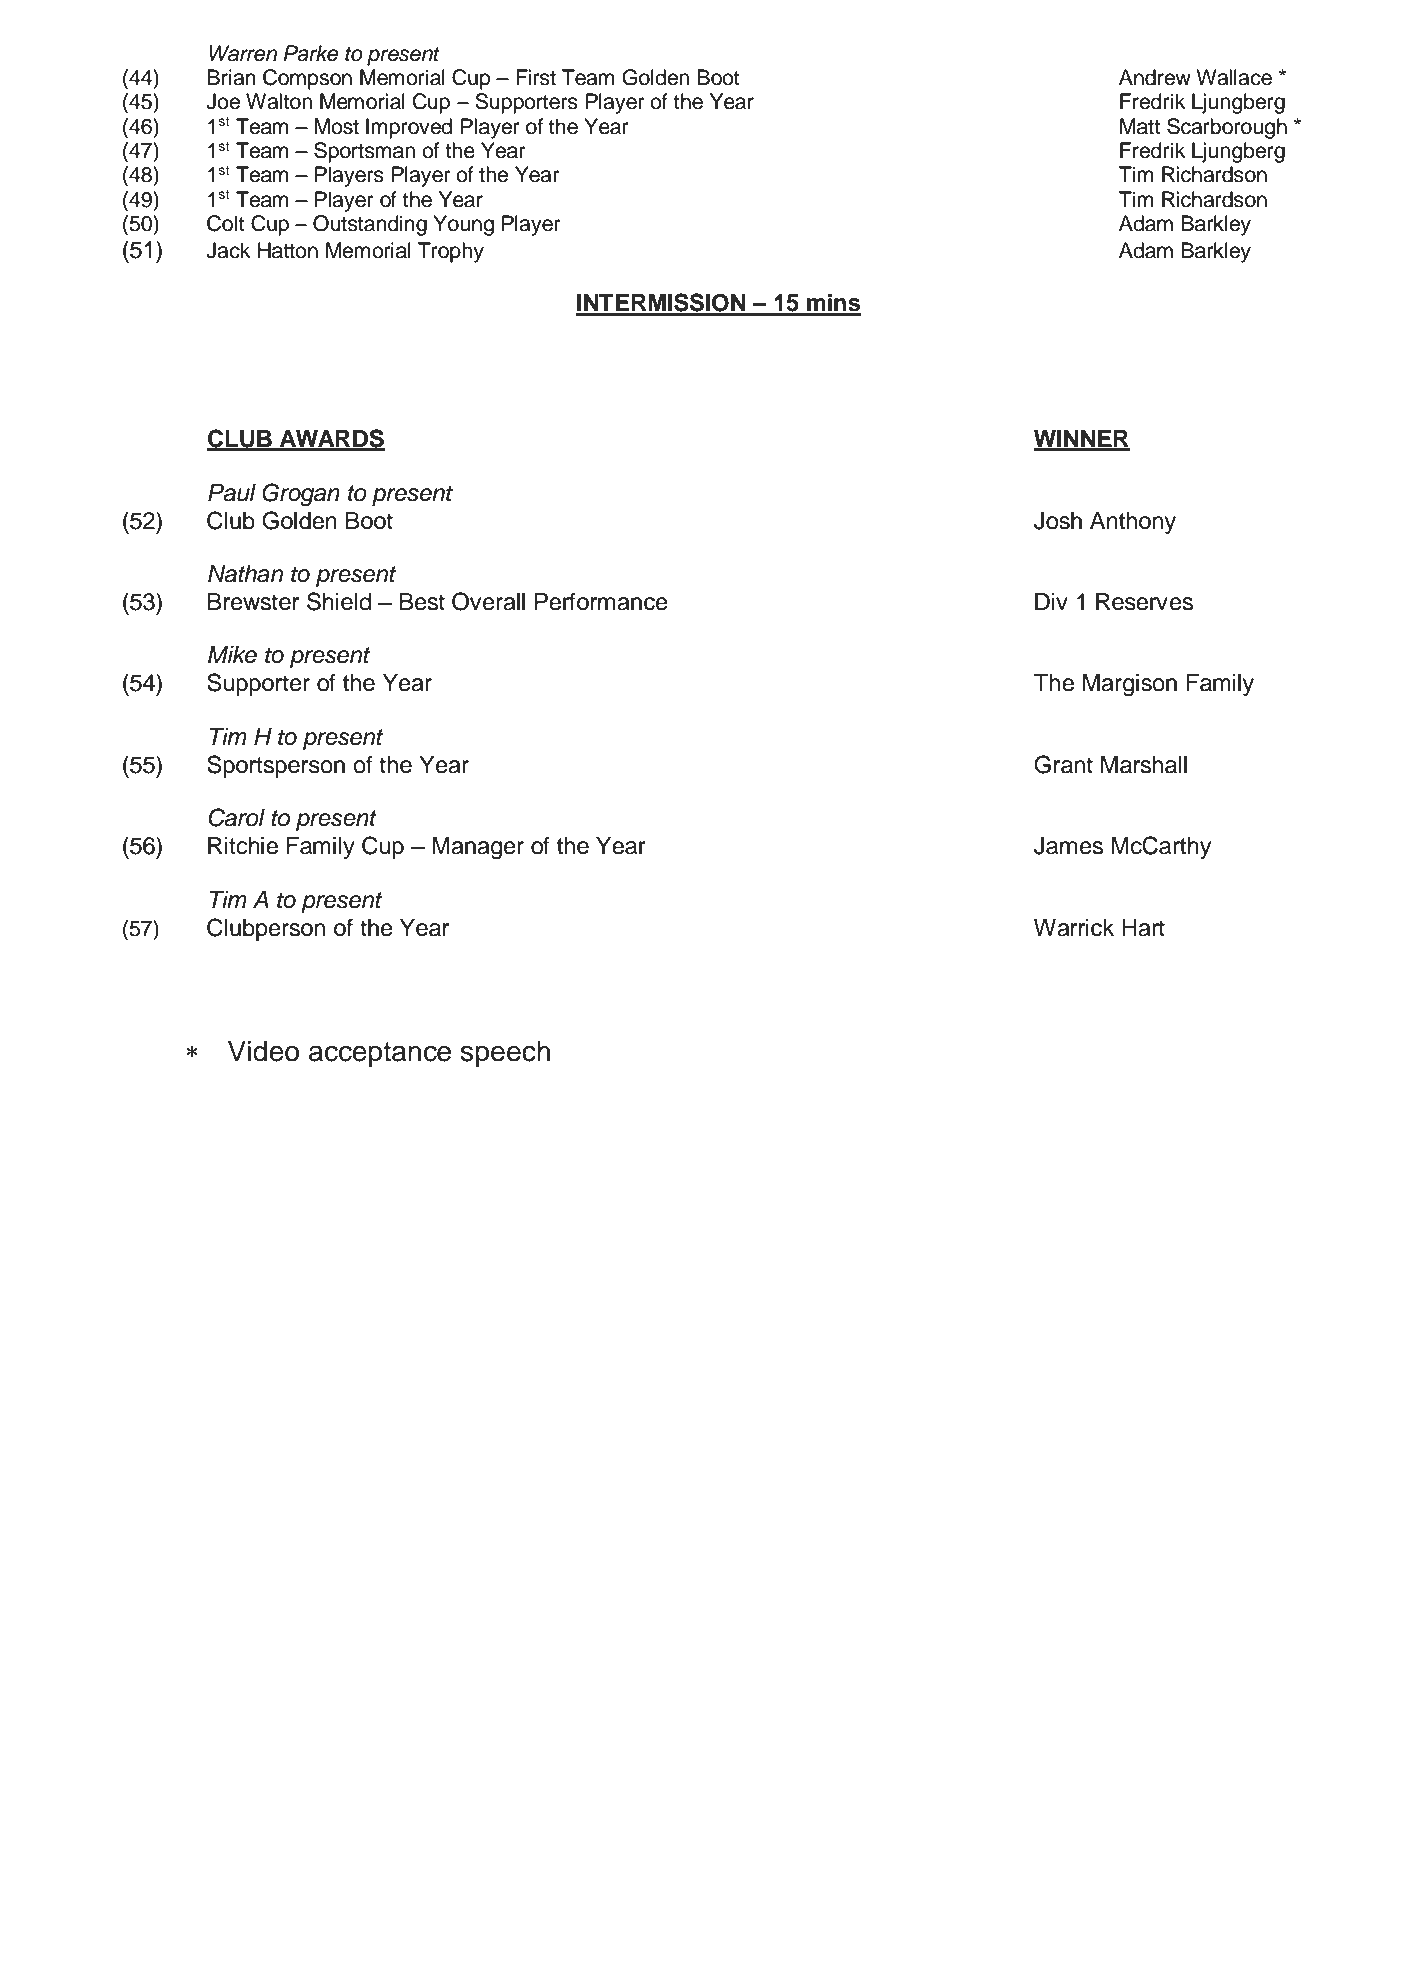 The height and width of the screenshot is (1985, 1403). Describe the element at coordinates (1133, 523) in the screenshot. I see `Anthony` at that location.
